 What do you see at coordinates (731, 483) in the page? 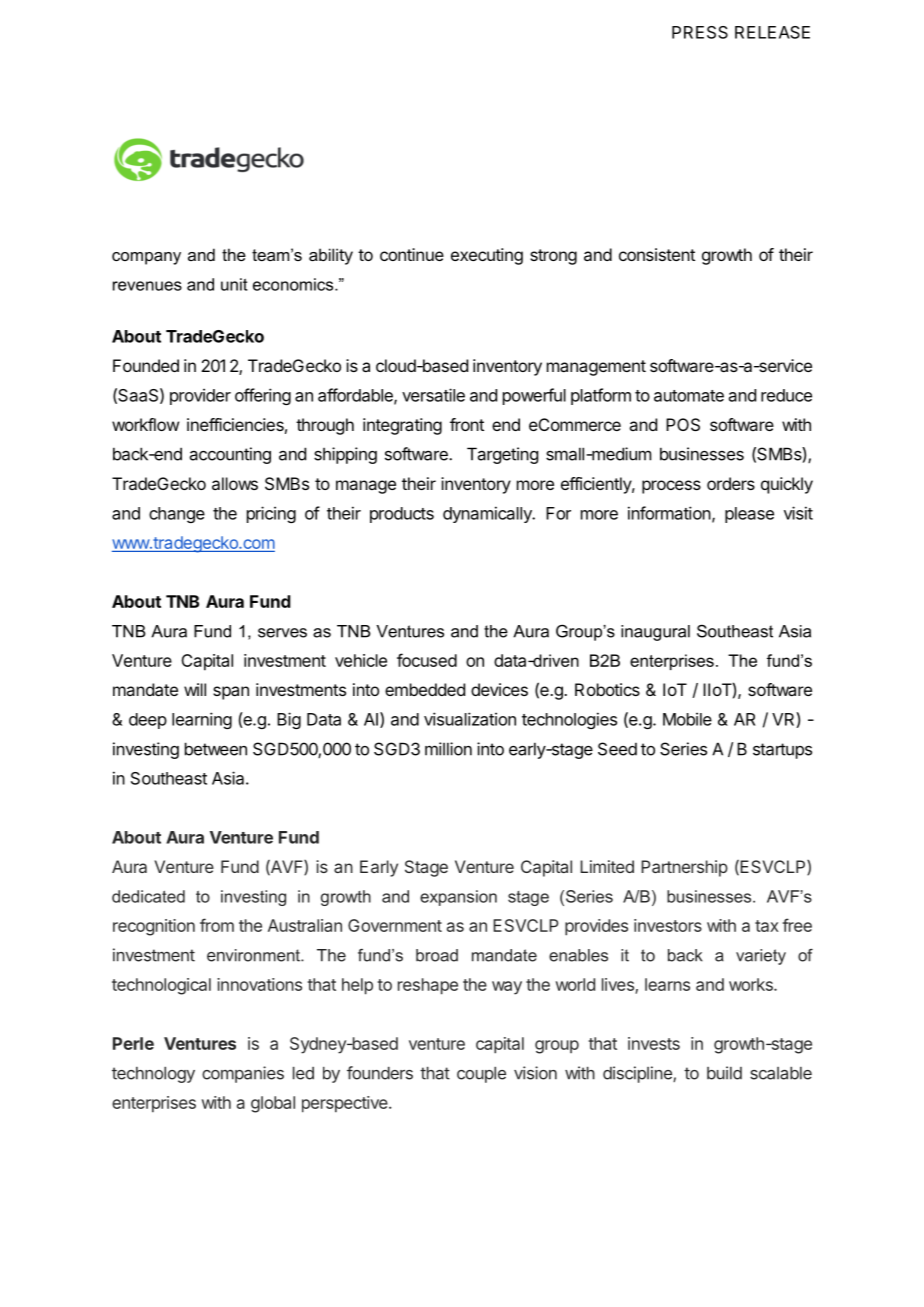
I see `orders` at bounding box center [731, 483].
